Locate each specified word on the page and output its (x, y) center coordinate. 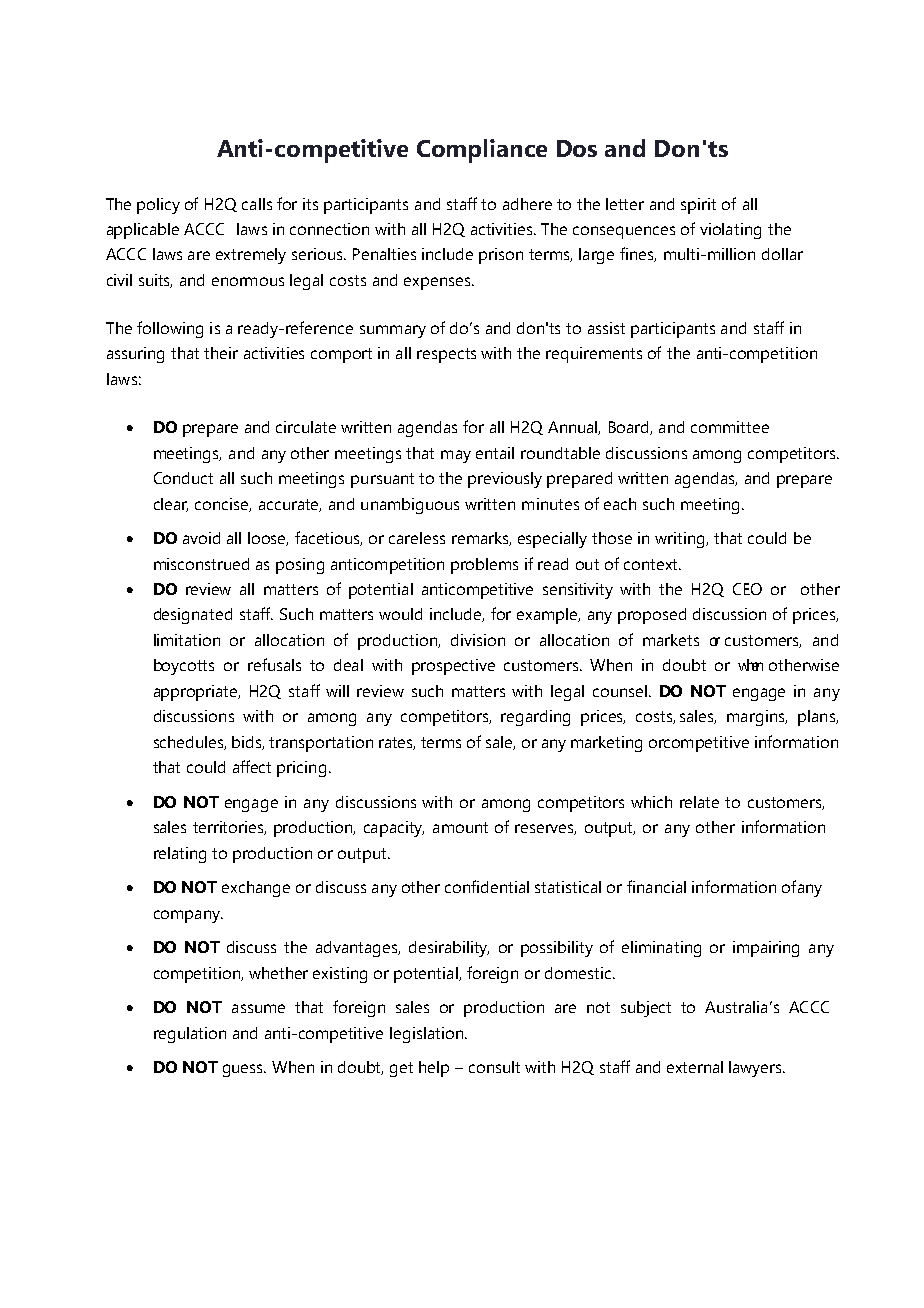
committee (730, 427)
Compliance (482, 151)
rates (397, 743)
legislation (426, 1035)
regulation (190, 1035)
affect (252, 766)
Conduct (183, 478)
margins (757, 718)
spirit (698, 206)
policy (158, 206)
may (456, 456)
